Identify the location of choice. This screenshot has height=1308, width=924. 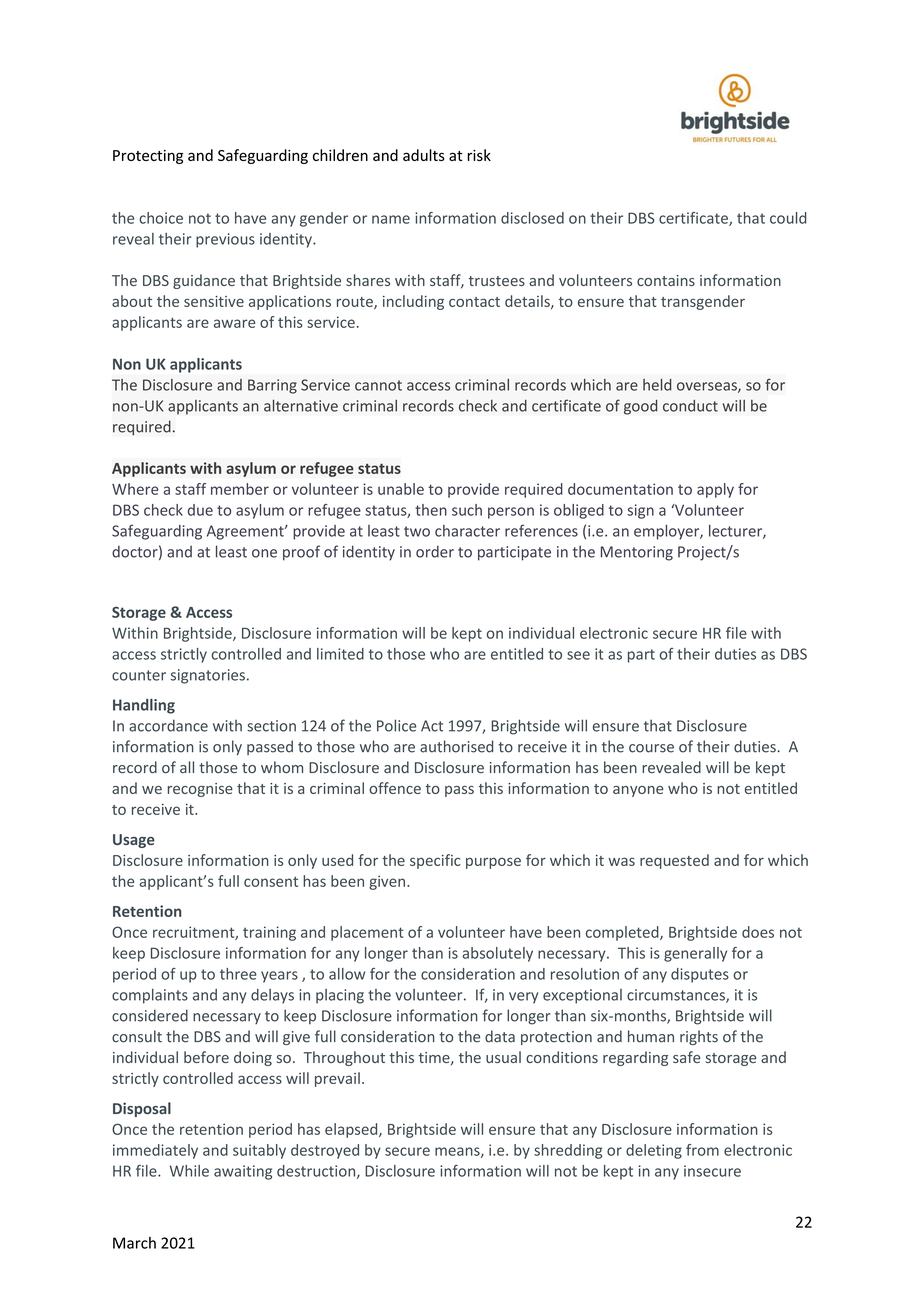
(161, 218).
